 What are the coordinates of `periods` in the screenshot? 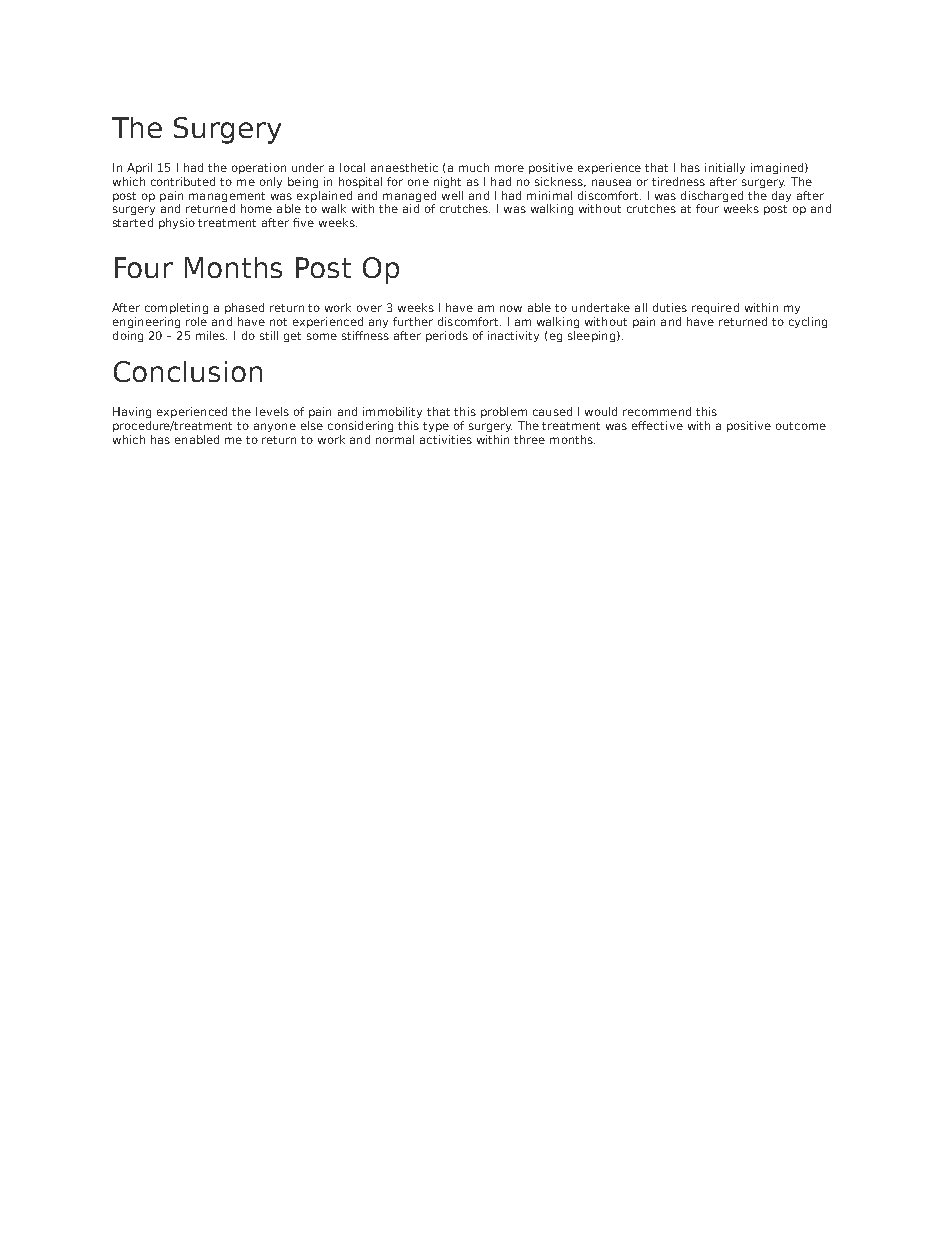 It's located at (447, 336).
